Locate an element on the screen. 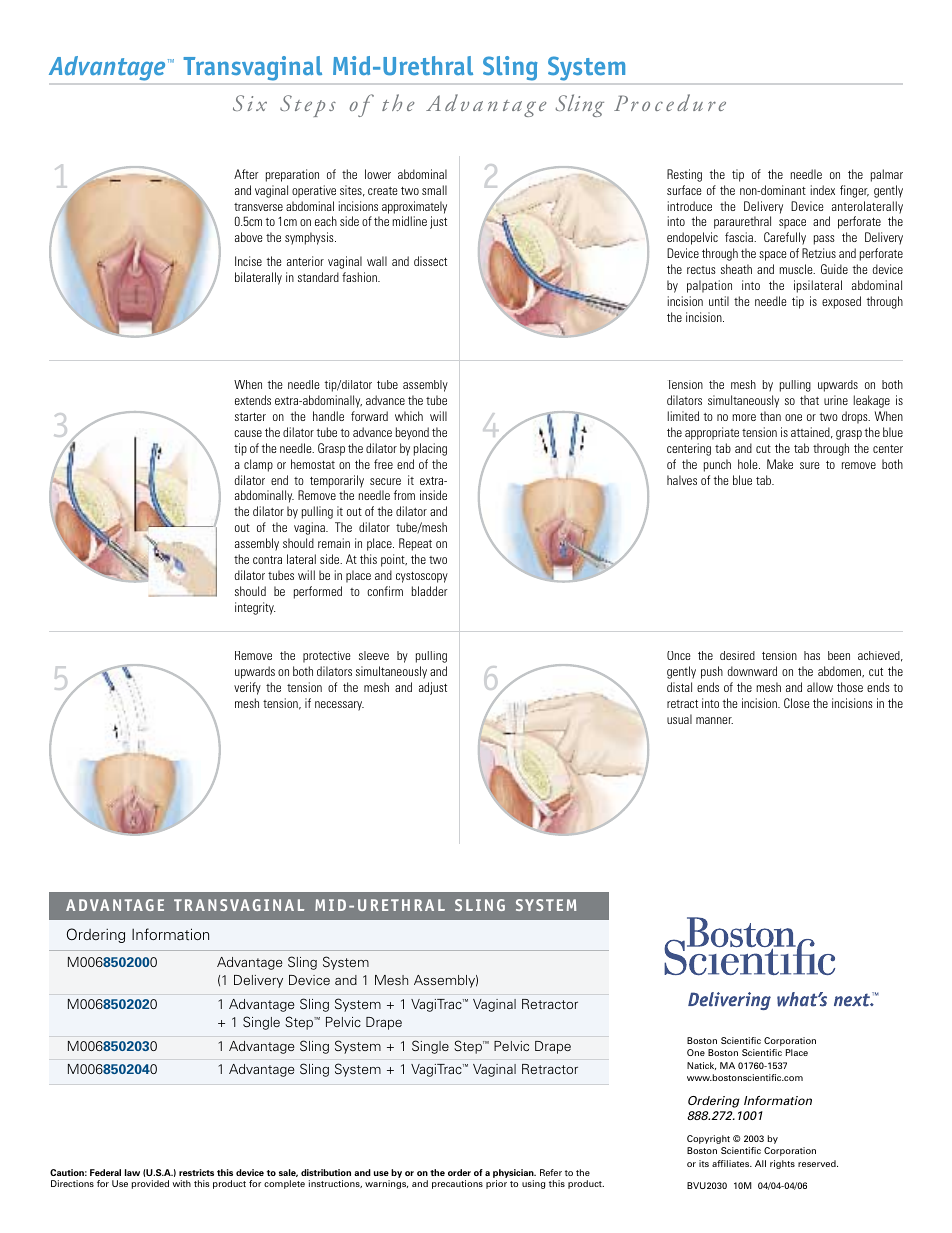 The height and width of the screenshot is (1233, 952). physician is located at coordinates (514, 1175).
